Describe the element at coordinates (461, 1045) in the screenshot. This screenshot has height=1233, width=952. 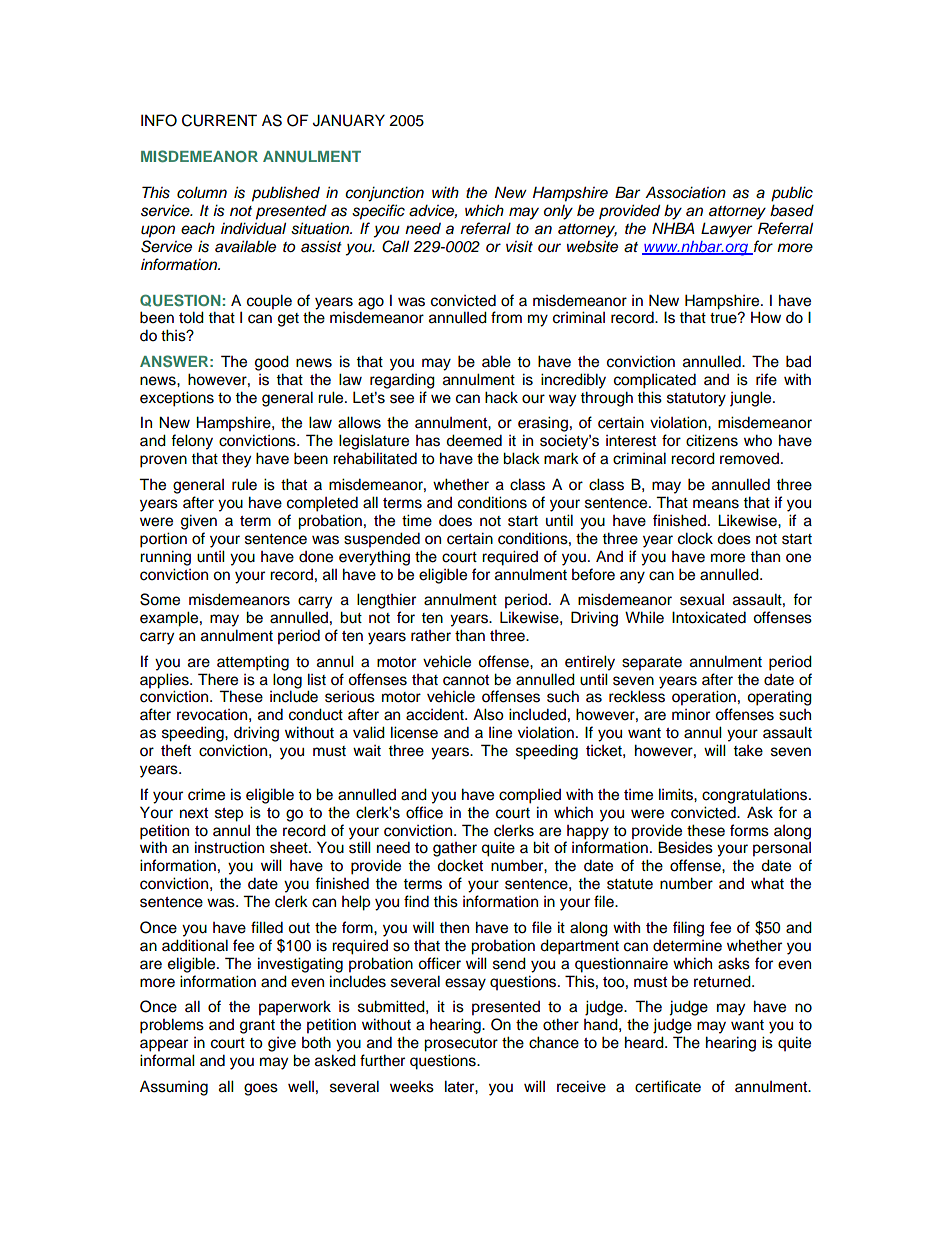
I see `prosecutor` at that location.
